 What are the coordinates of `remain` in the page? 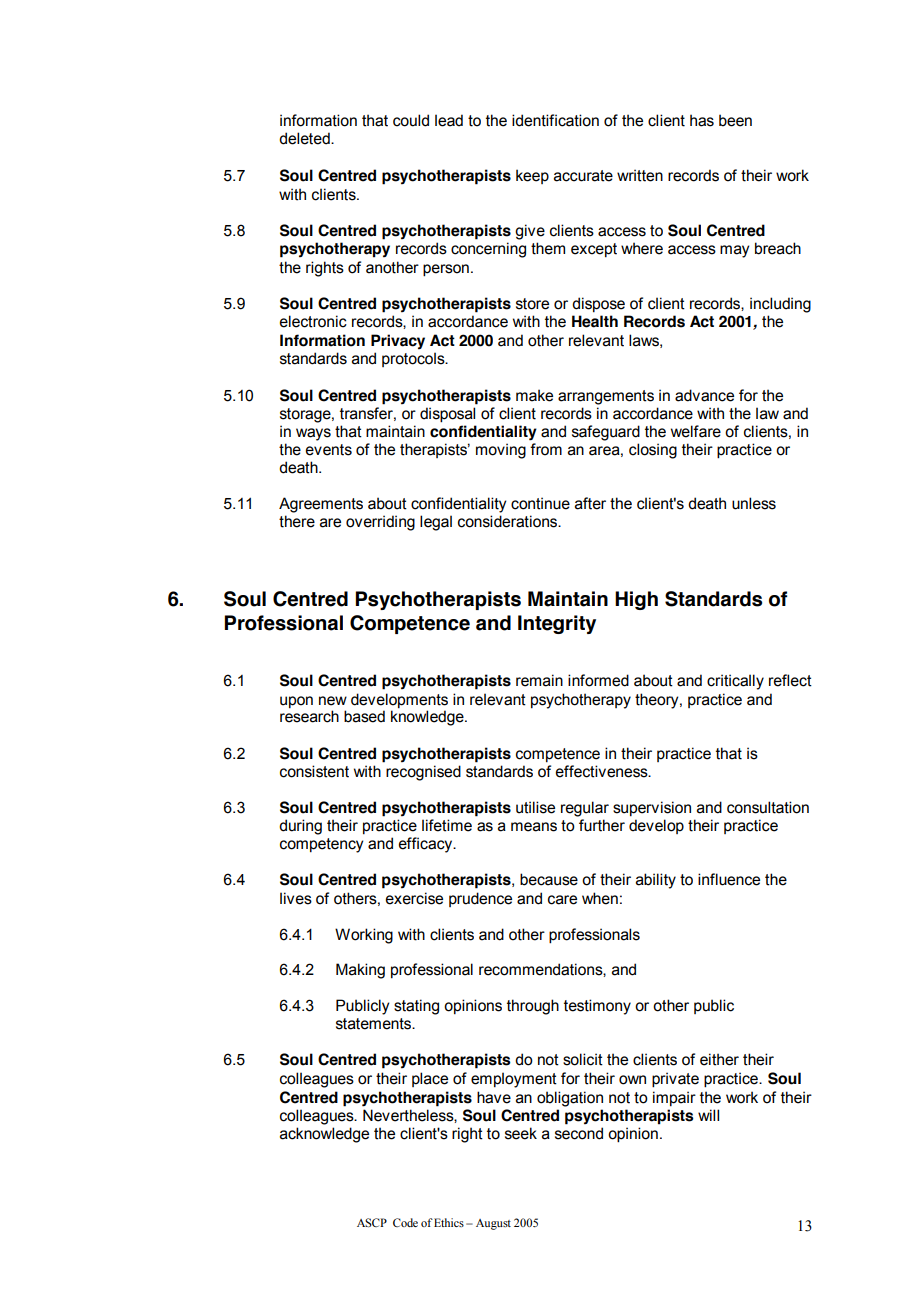 It's located at (539, 680).
